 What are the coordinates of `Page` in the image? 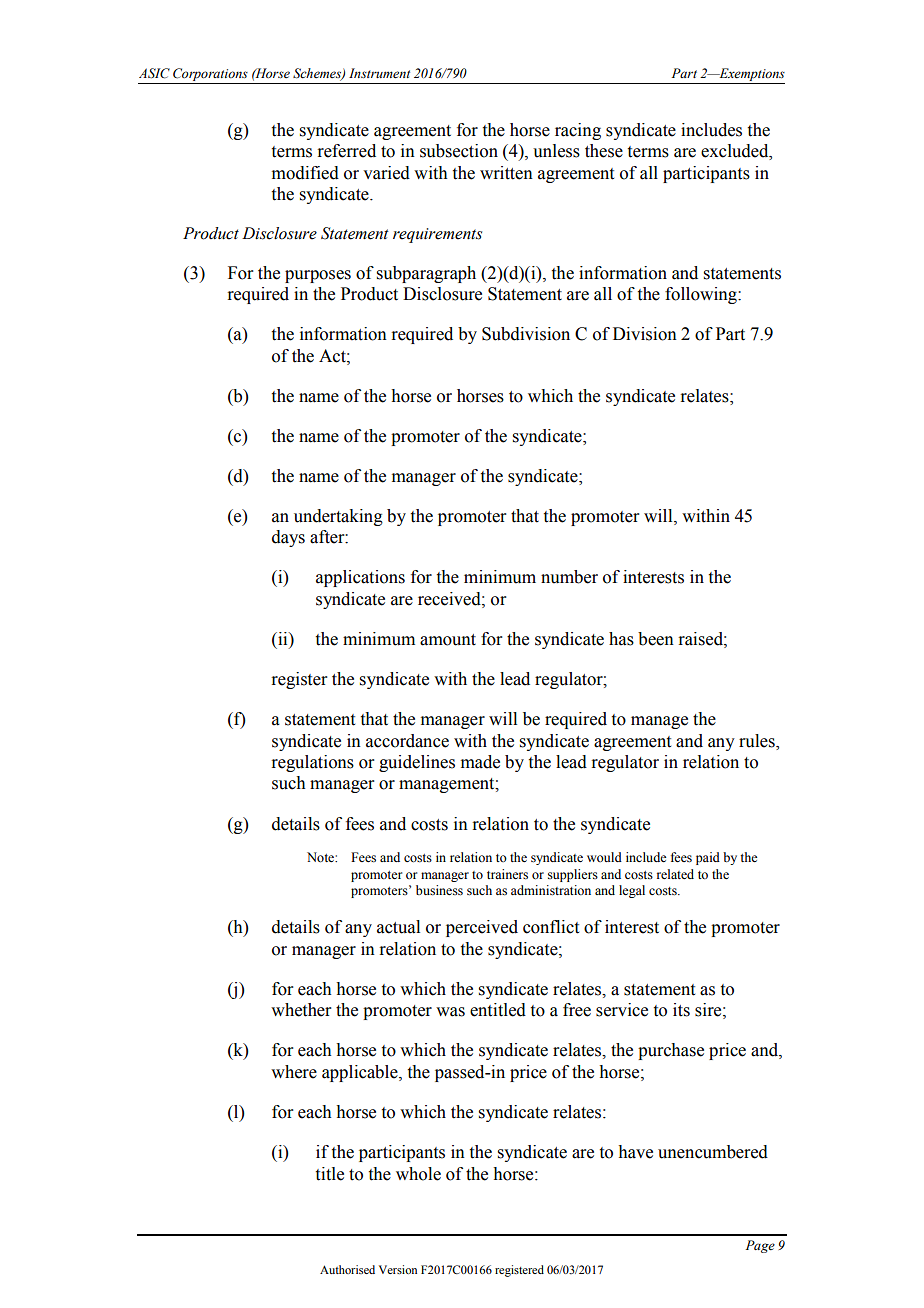 It's located at (760, 1246).
